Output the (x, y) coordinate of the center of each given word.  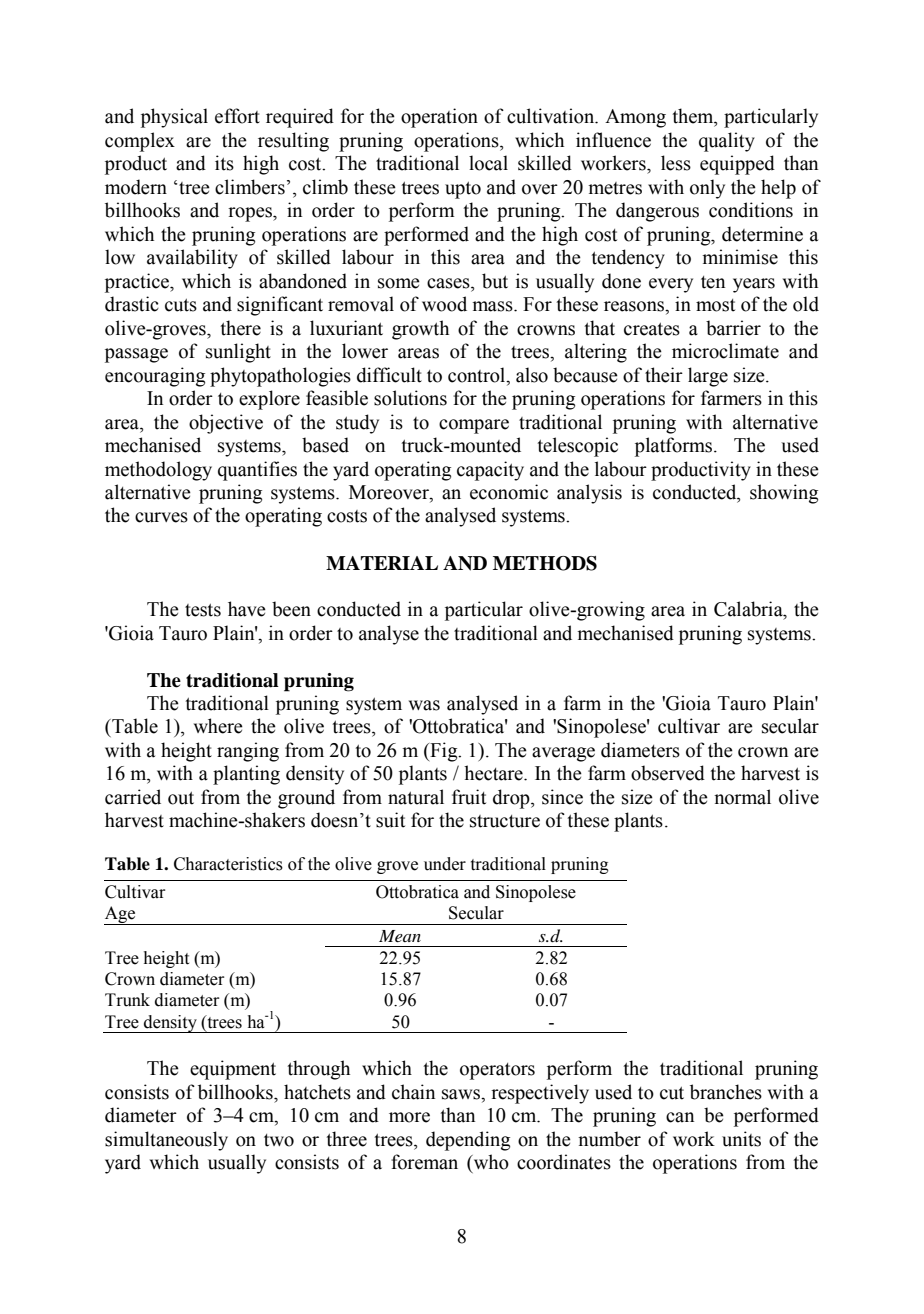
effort (237, 116)
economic (509, 492)
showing (784, 494)
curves (161, 517)
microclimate (725, 351)
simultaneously (166, 1141)
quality (727, 142)
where (218, 726)
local (488, 163)
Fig (444, 752)
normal (742, 797)
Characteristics (228, 864)
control (478, 375)
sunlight (238, 353)
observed (668, 773)
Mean (400, 936)
